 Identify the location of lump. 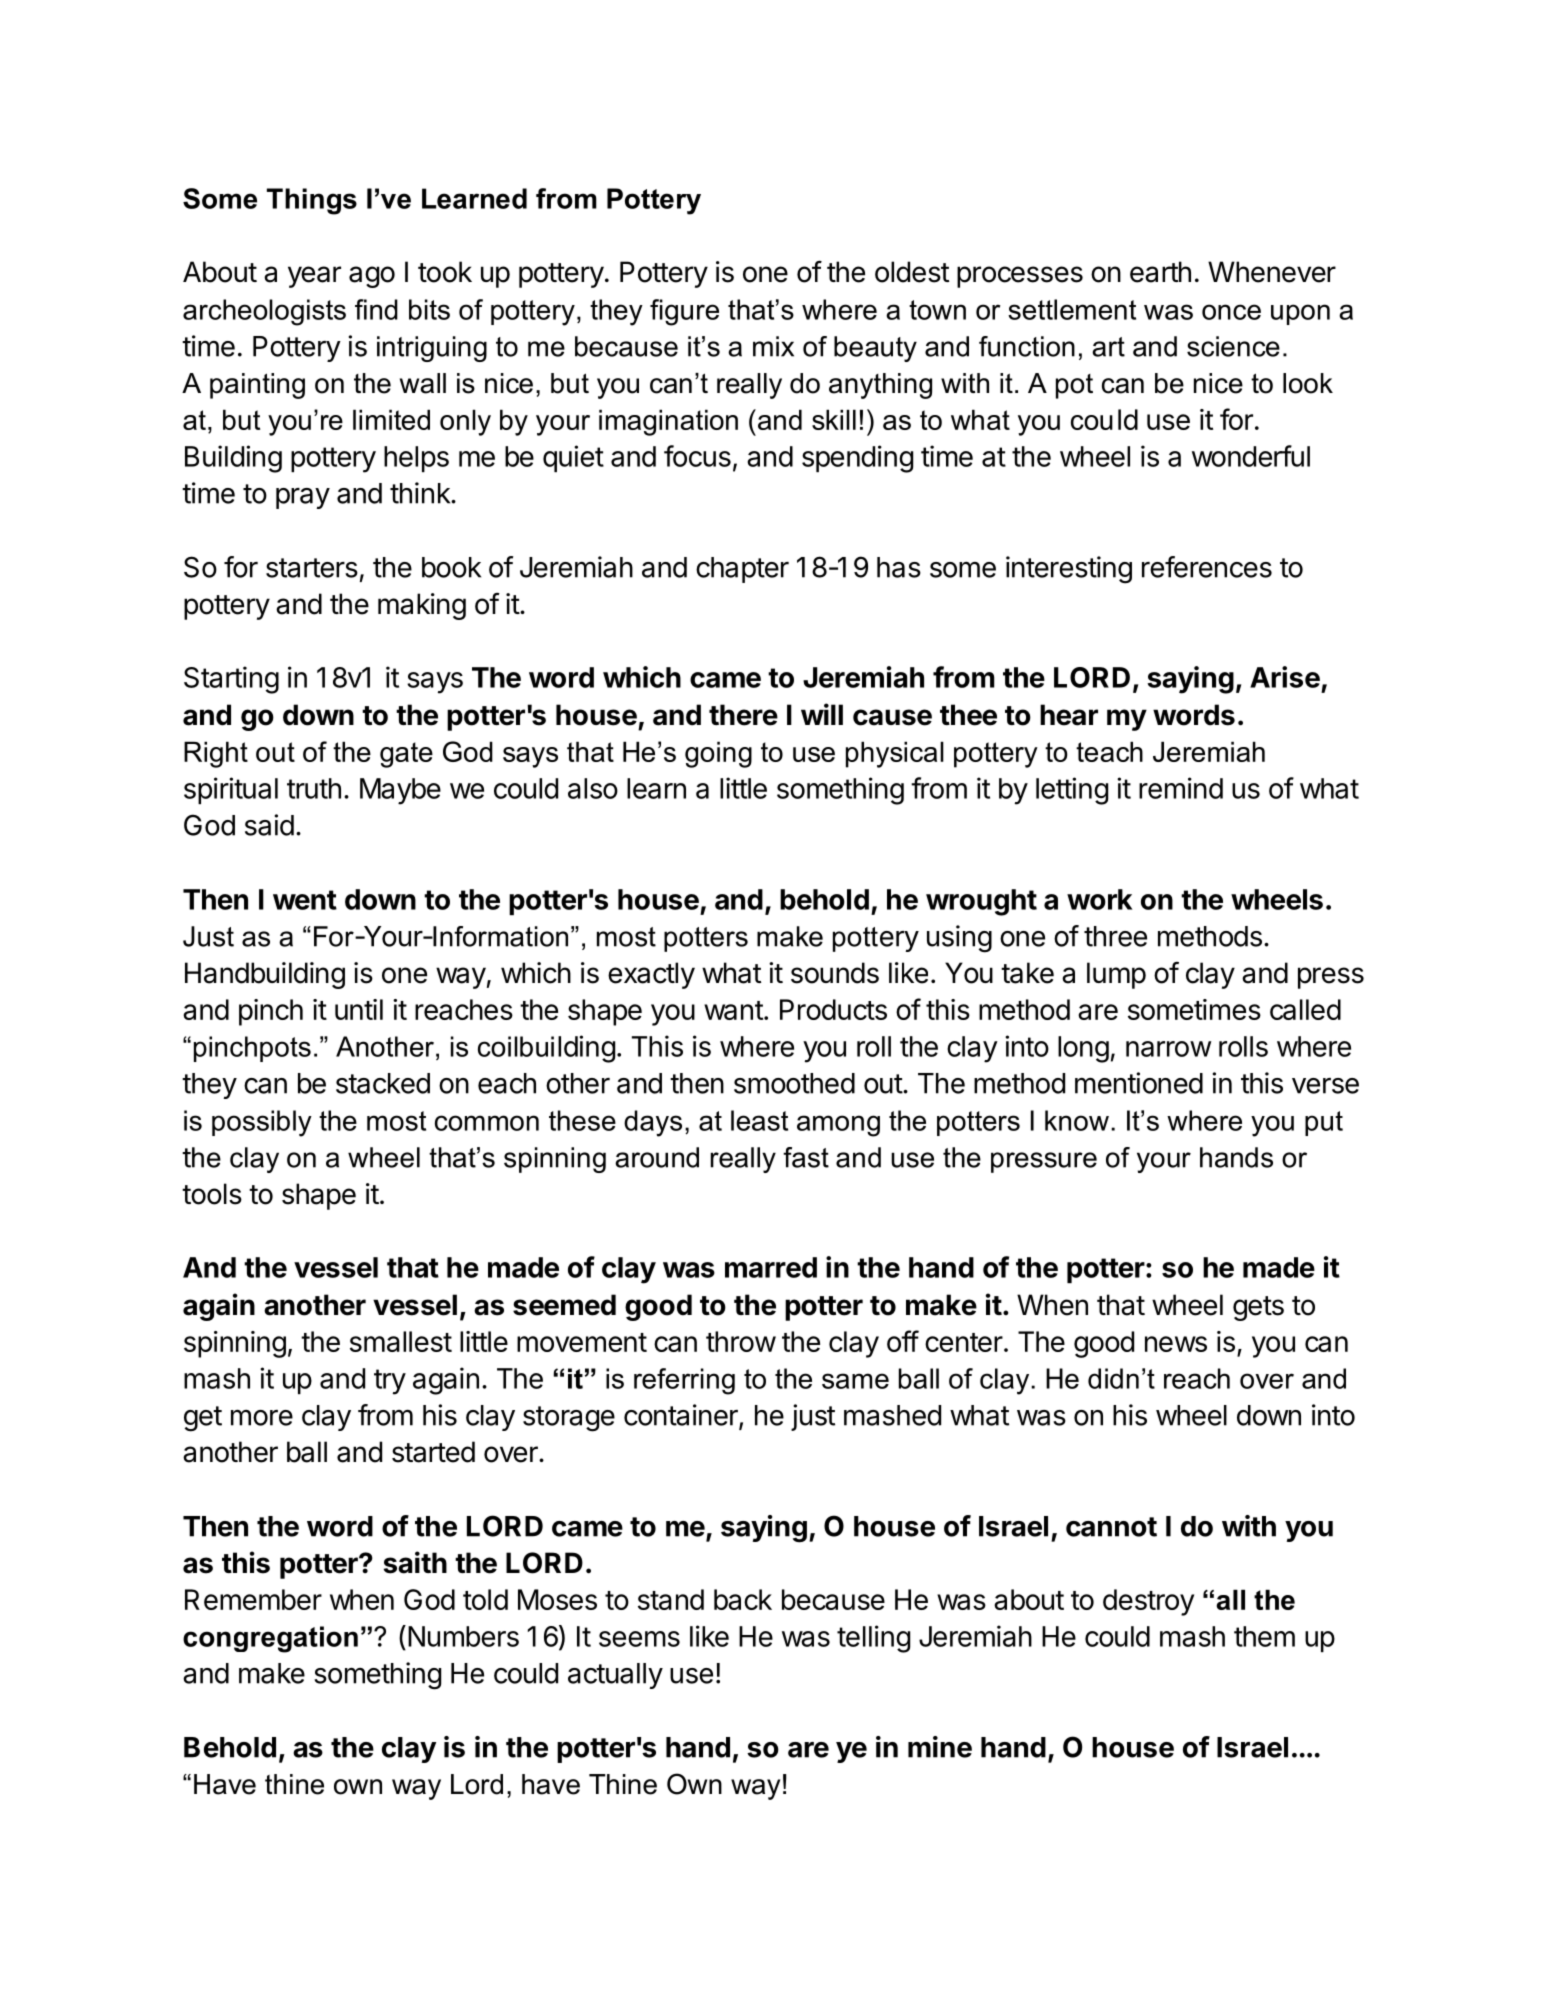
(1116, 975).
